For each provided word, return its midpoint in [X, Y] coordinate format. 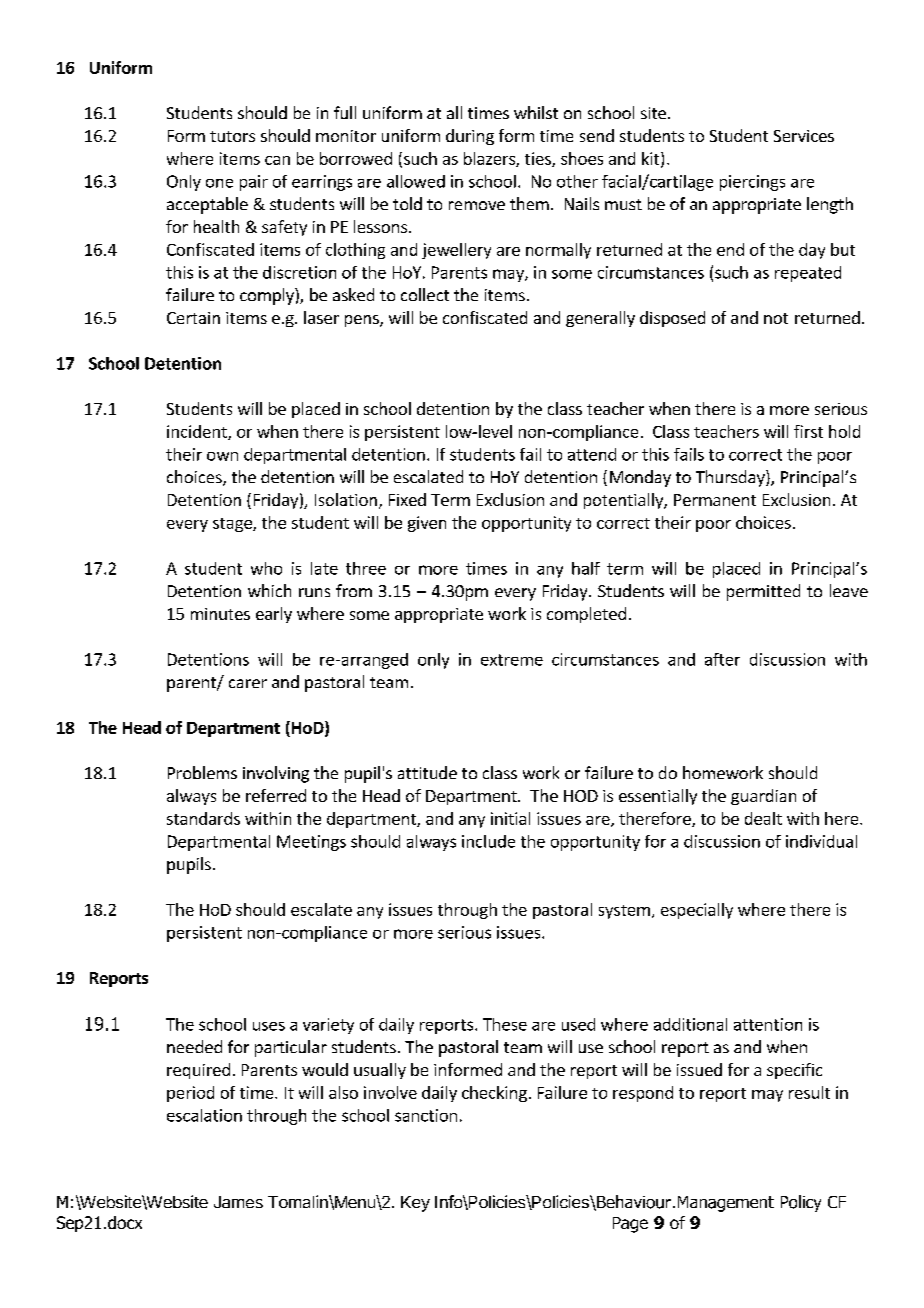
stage [233, 525]
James [238, 1202]
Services [804, 136]
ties [539, 159]
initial [510, 818]
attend [592, 454]
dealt [763, 818]
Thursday [731, 478]
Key [415, 1204]
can [277, 160]
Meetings [311, 843]
